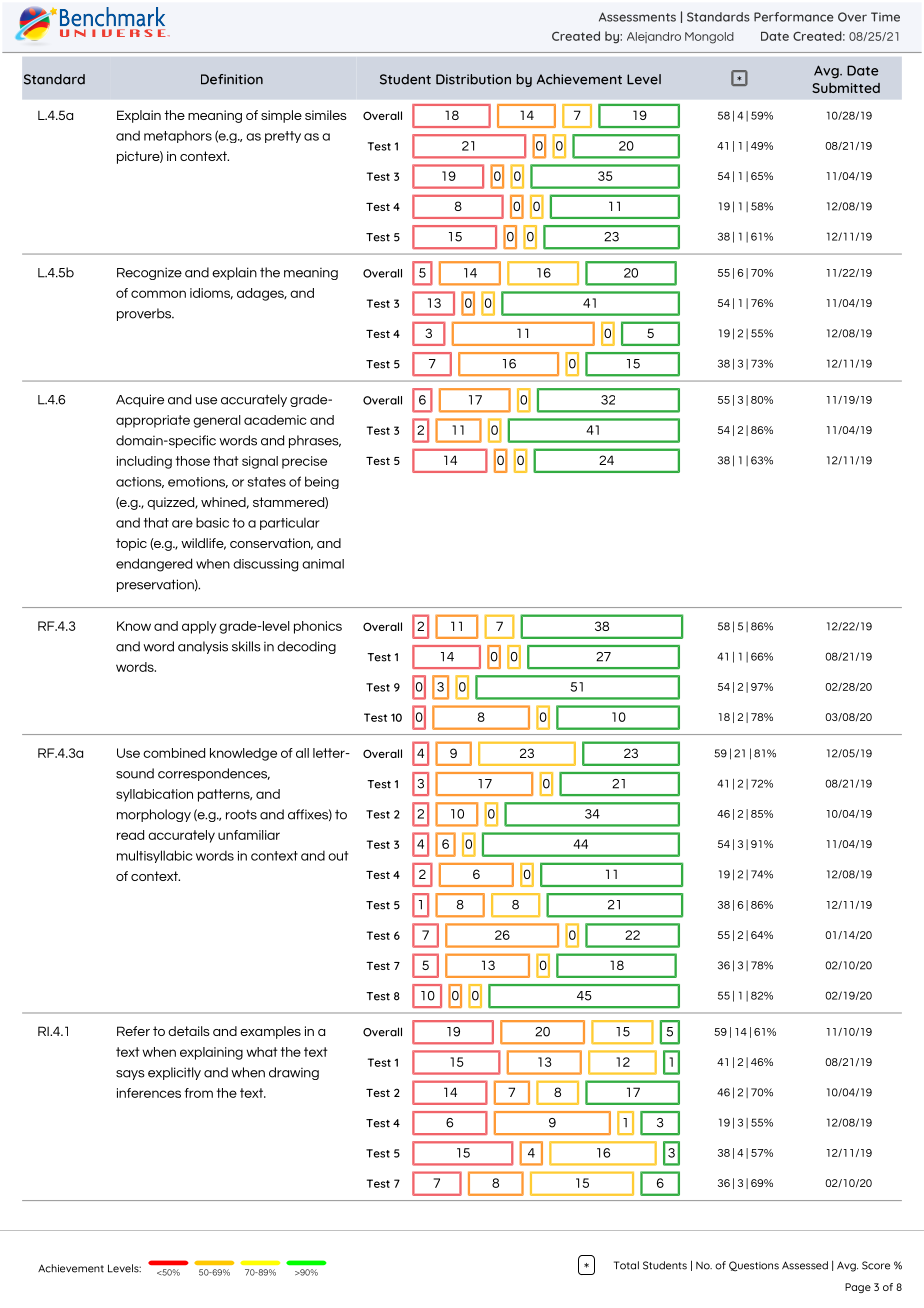 This screenshot has height=1308, width=924. Describe the element at coordinates (198, 1093) in the screenshot. I see `from` at that location.
